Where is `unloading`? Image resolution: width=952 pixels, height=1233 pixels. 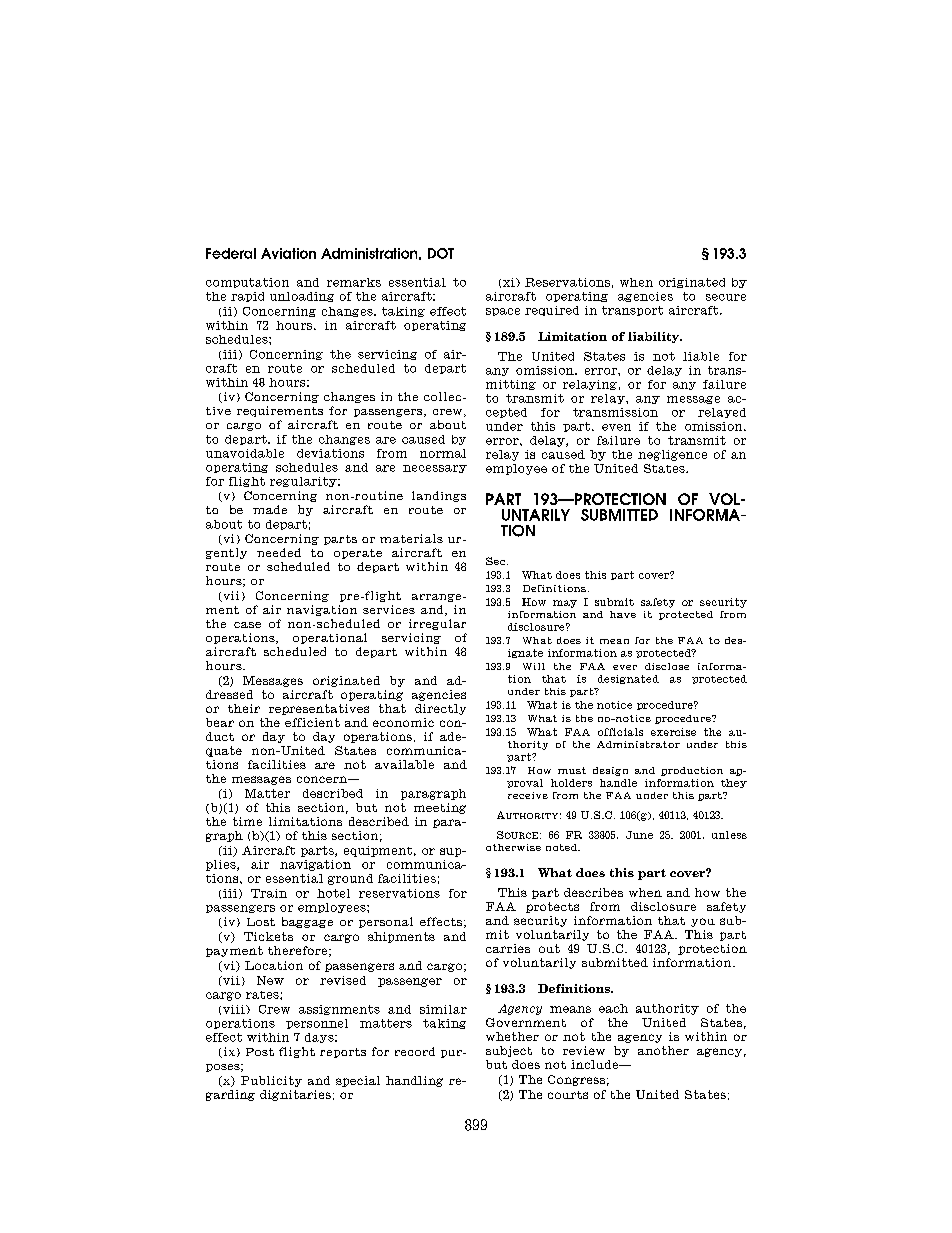
unloading is located at coordinates (302, 297).
